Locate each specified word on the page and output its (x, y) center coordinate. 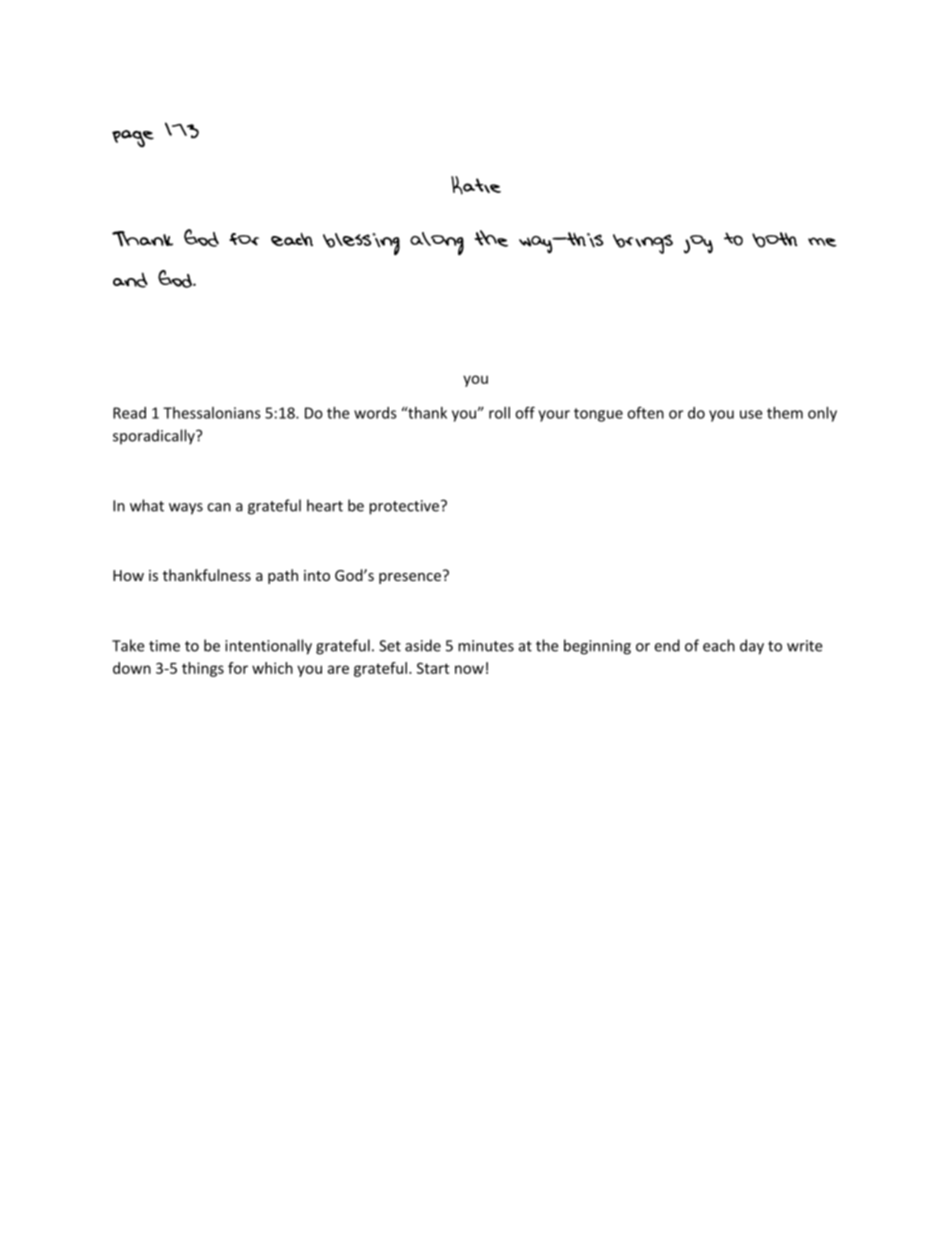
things (203, 669)
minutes (486, 646)
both (775, 240)
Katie (476, 185)
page (133, 138)
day (752, 647)
